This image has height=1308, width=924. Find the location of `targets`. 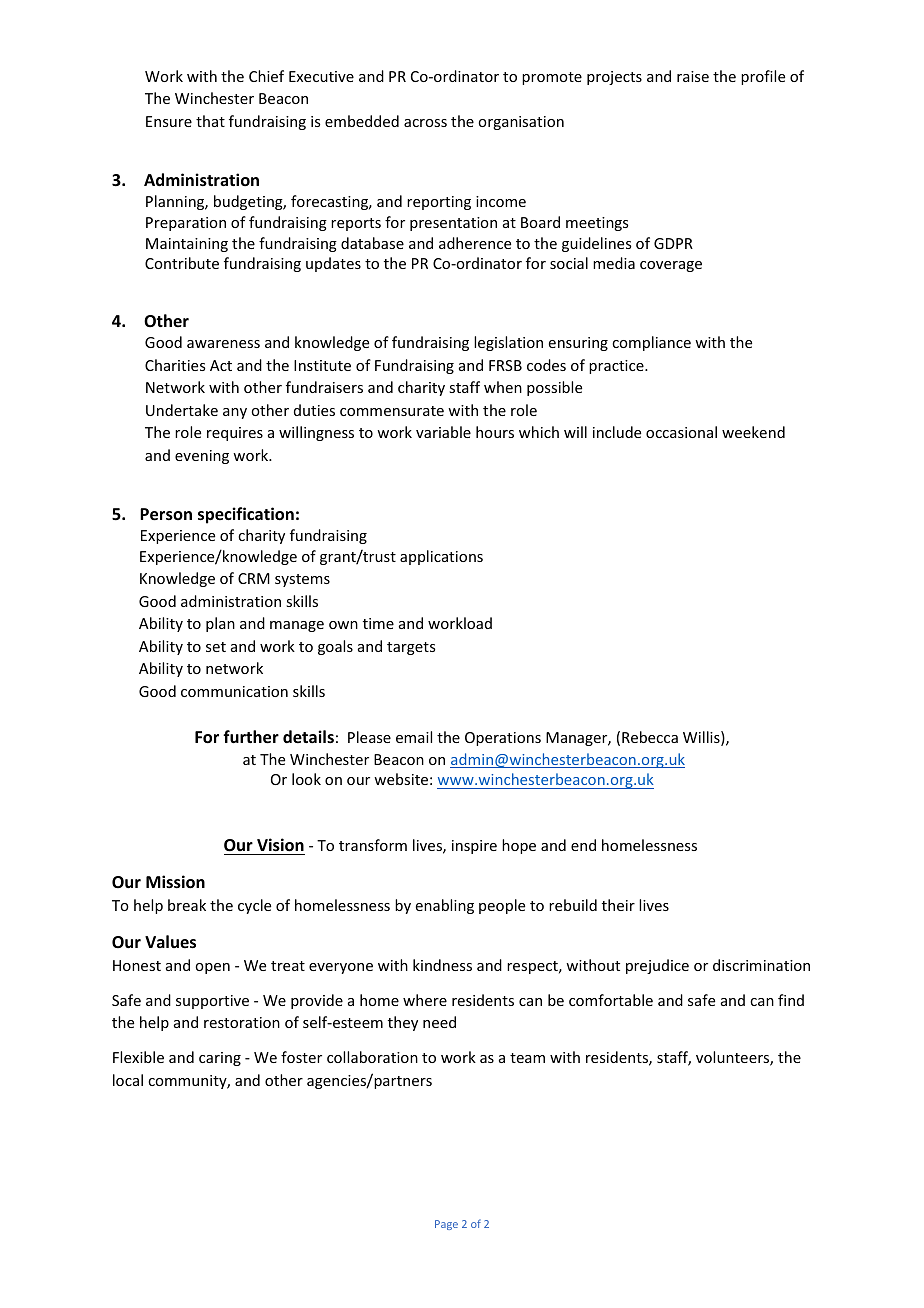

targets is located at coordinates (411, 648).
